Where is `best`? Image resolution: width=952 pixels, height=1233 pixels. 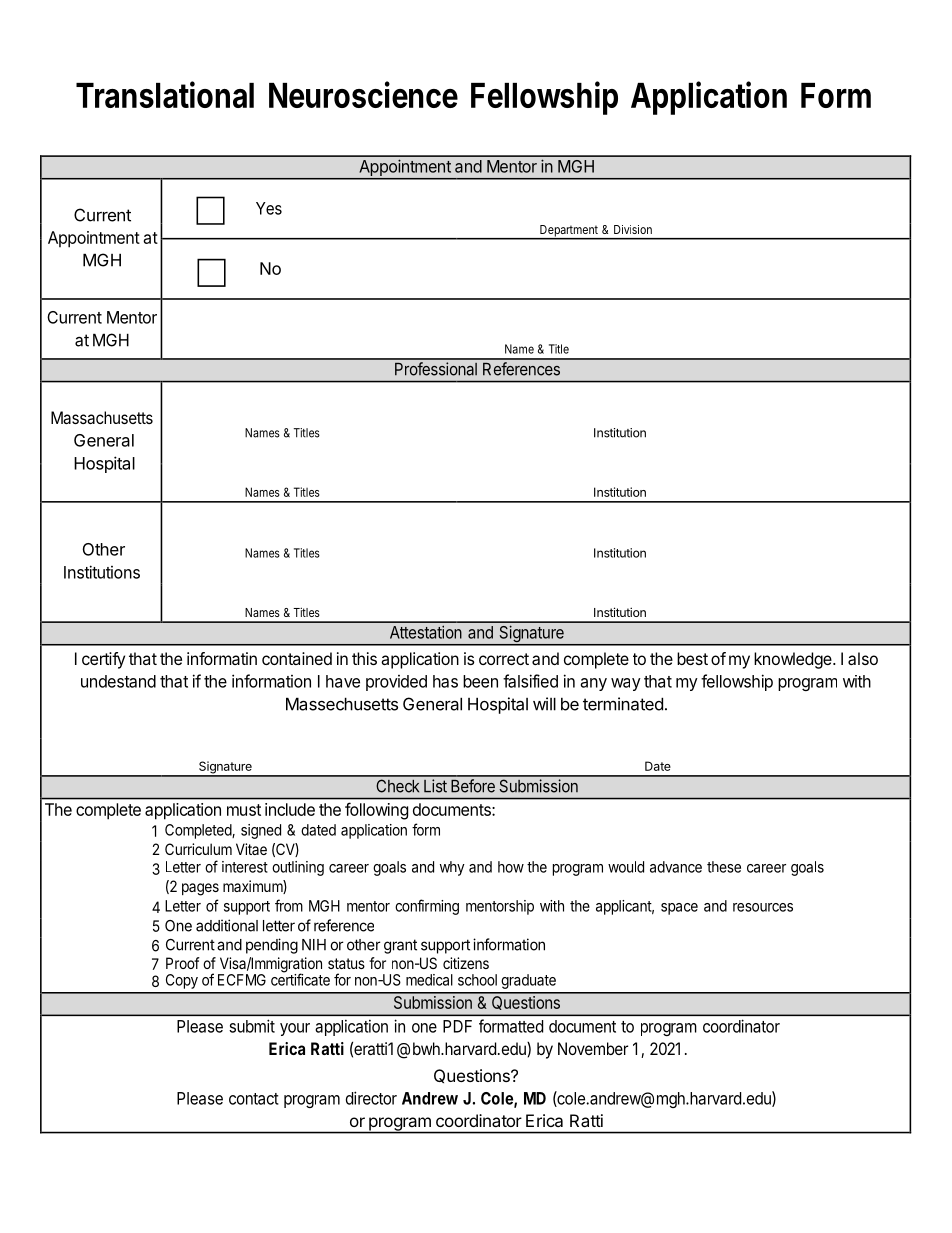 best is located at coordinates (692, 658).
